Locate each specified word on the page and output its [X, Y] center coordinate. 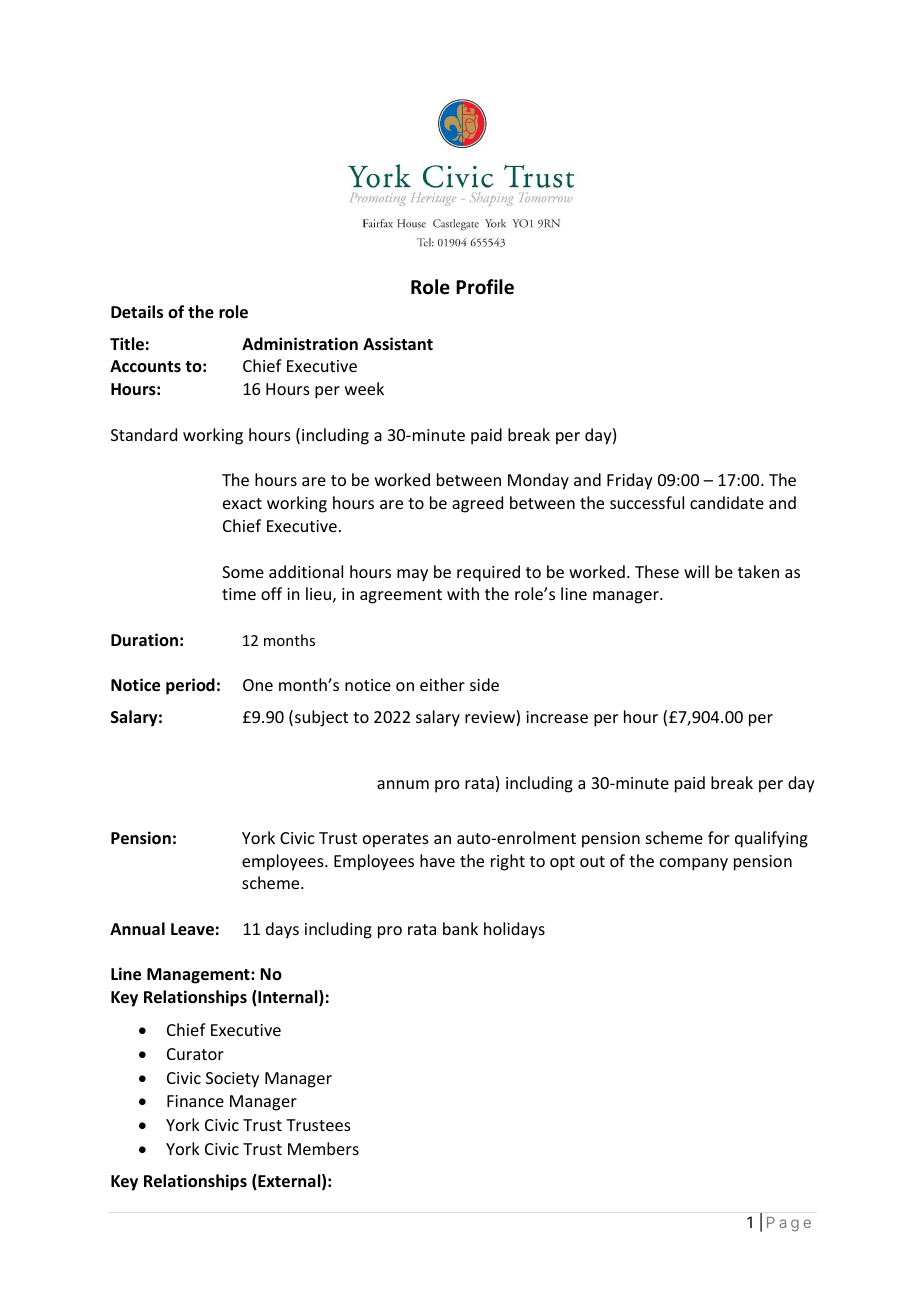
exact [242, 503]
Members [323, 1148]
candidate [727, 502]
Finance [195, 1101]
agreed [477, 504]
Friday [630, 481]
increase [557, 717]
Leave [192, 929]
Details [137, 312]
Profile [485, 287]
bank [460, 928]
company [694, 864]
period [190, 686]
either [442, 684]
